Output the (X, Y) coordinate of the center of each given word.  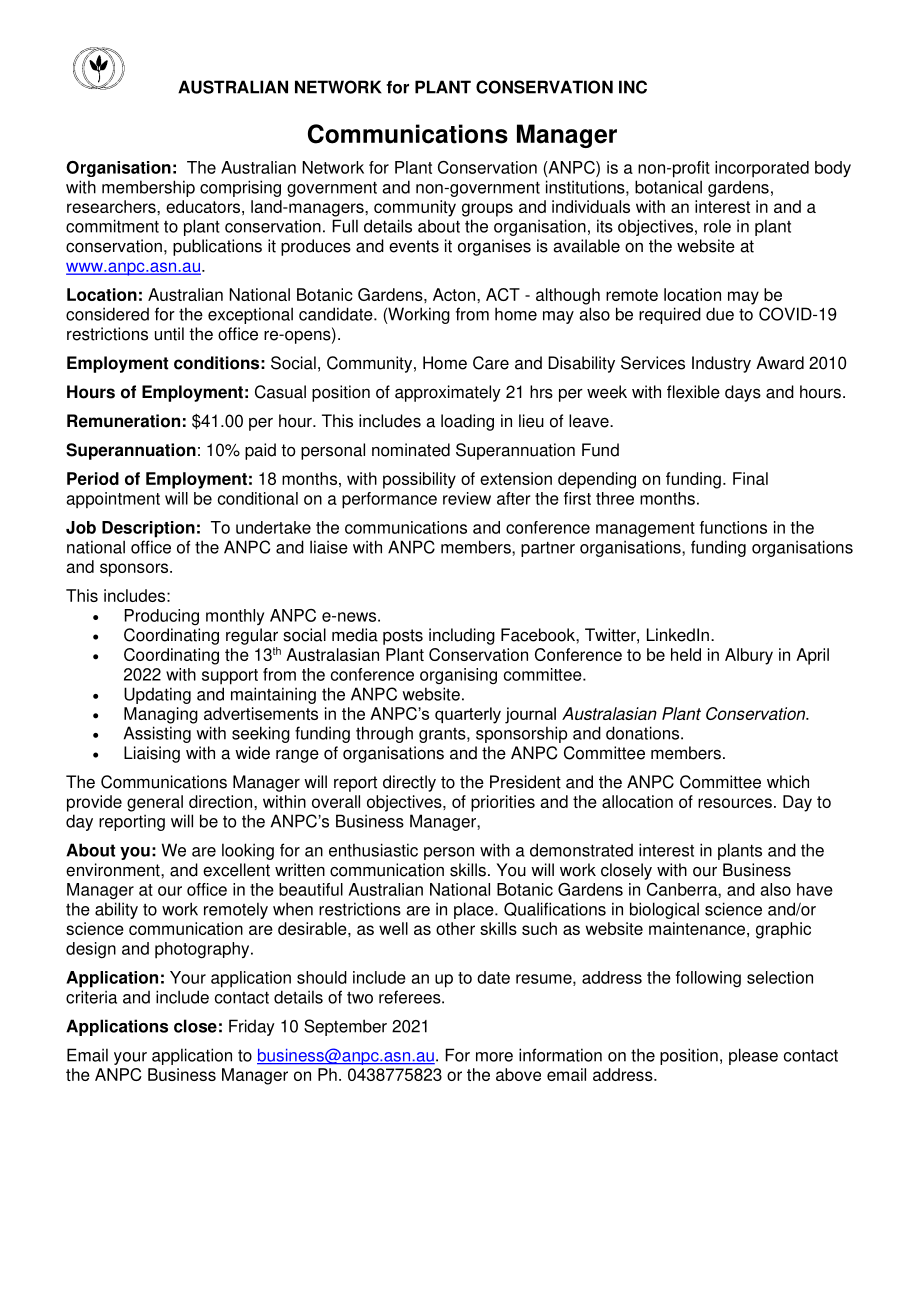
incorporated (762, 169)
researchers (112, 206)
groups (487, 210)
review (467, 498)
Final (750, 478)
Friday (252, 1027)
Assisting (157, 734)
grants (443, 735)
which (788, 782)
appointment (113, 500)
